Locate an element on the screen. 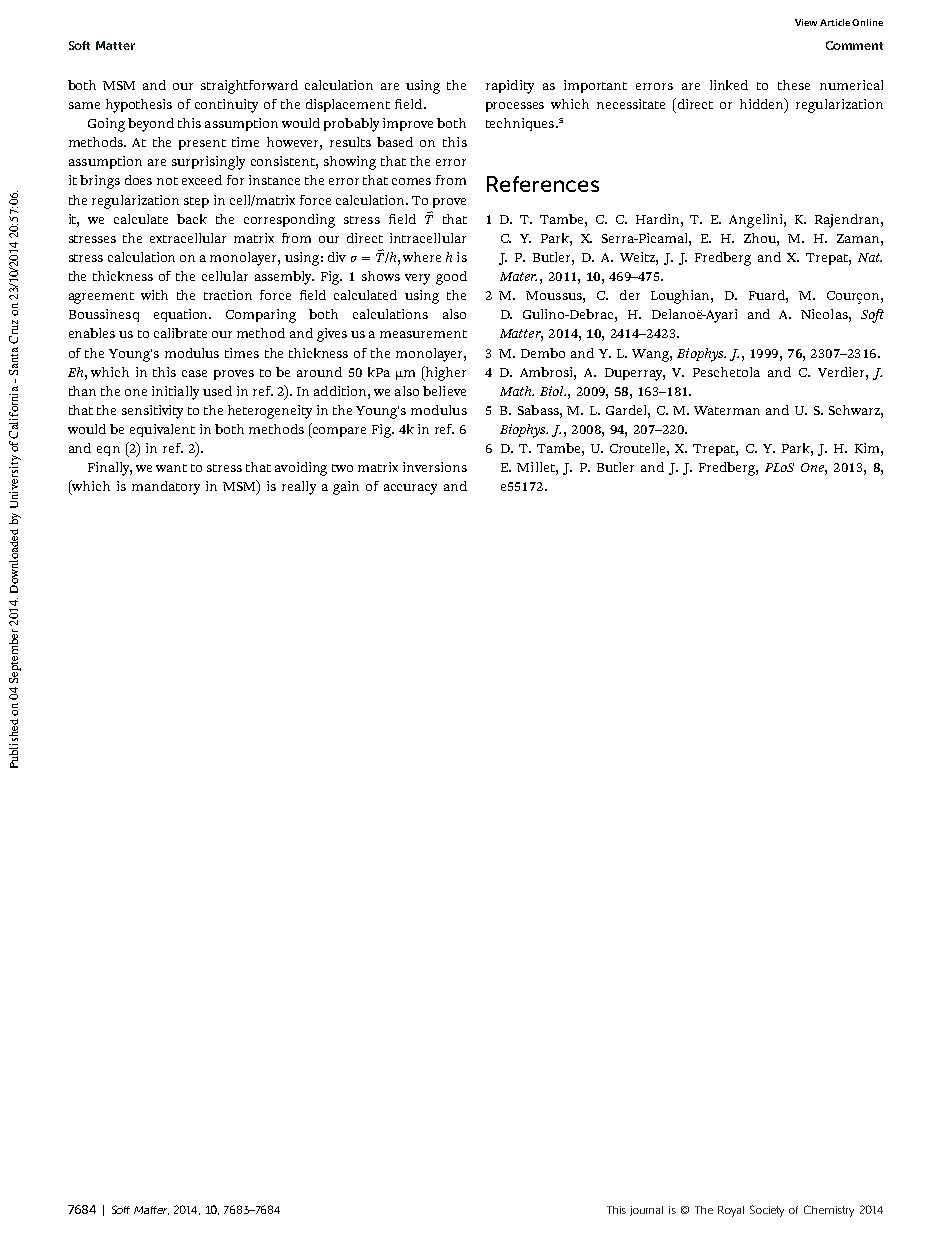  rapidity is located at coordinates (510, 87).
